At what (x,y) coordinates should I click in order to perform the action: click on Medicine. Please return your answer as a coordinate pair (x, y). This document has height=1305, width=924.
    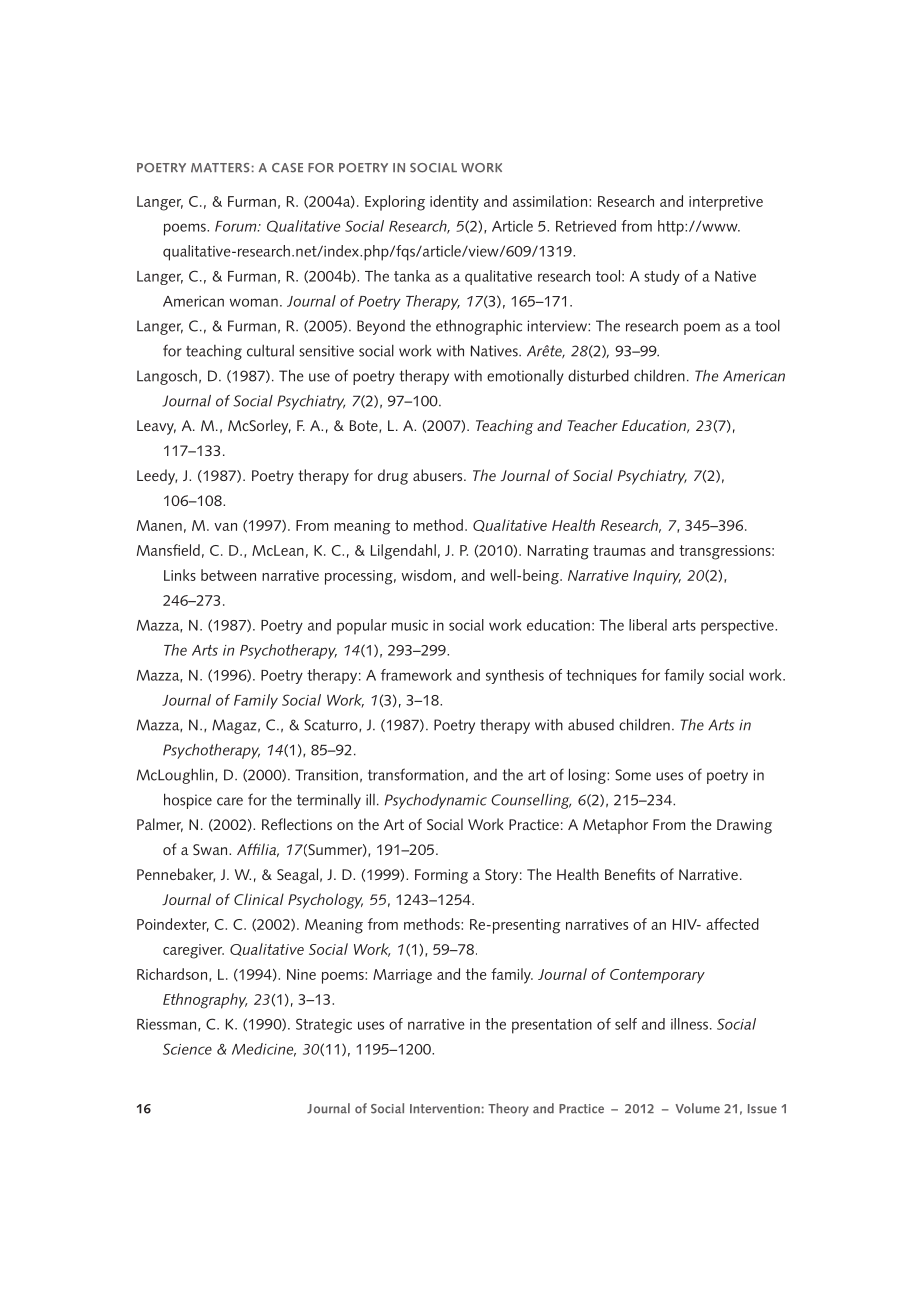
    Looking at the image, I should click on (264, 1050).
